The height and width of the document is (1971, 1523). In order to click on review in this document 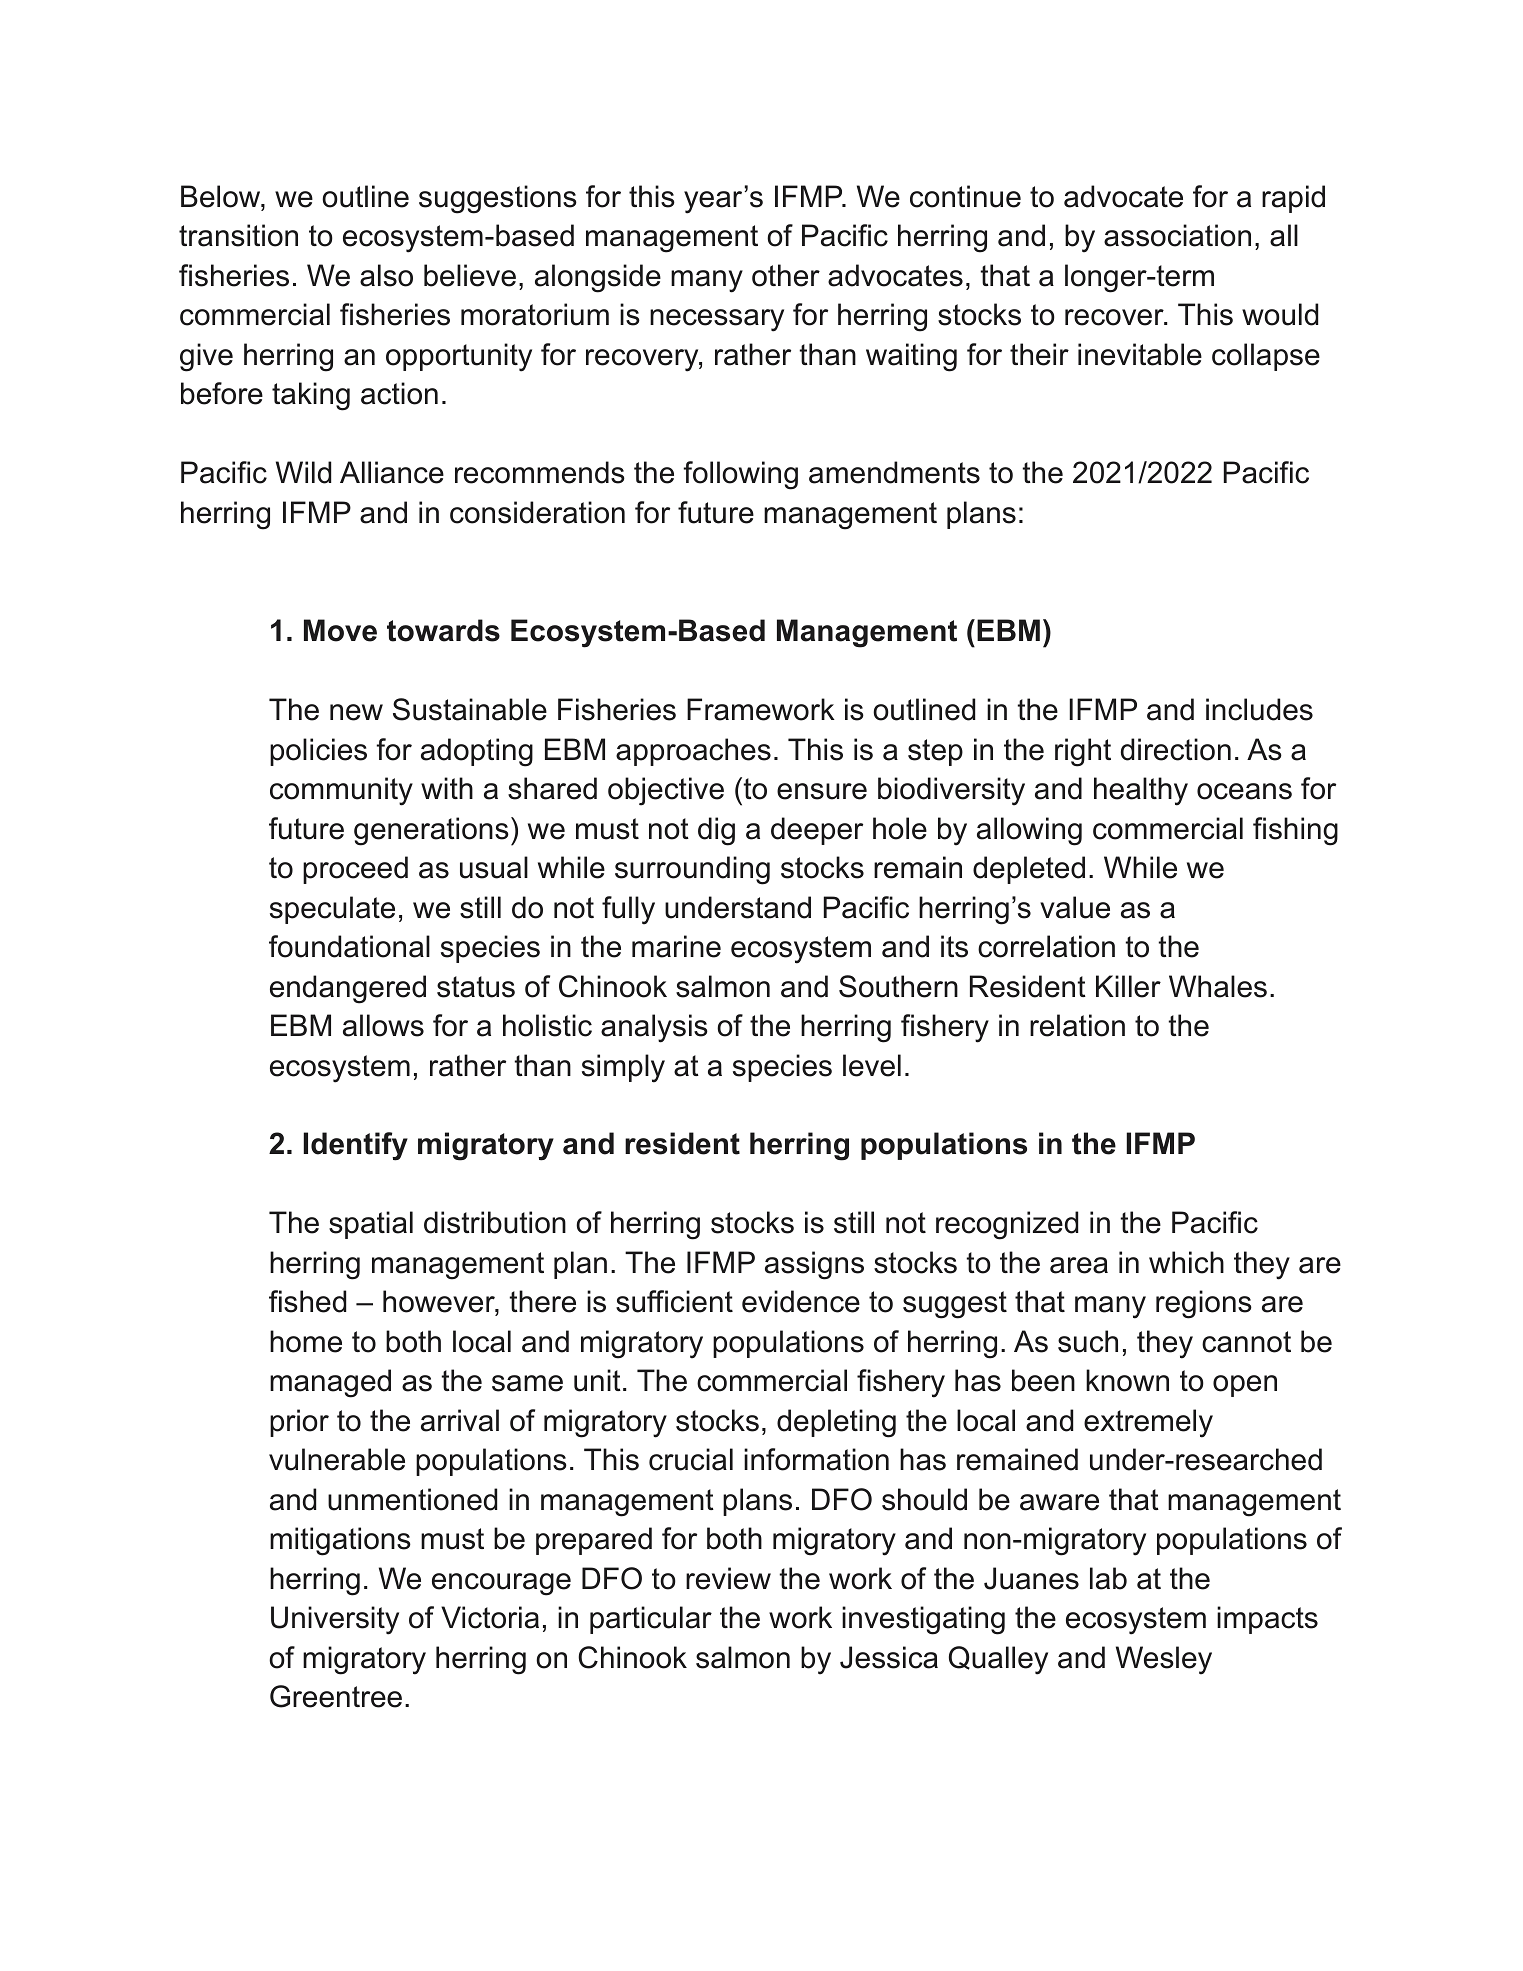, I will do `click(728, 1578)`.
